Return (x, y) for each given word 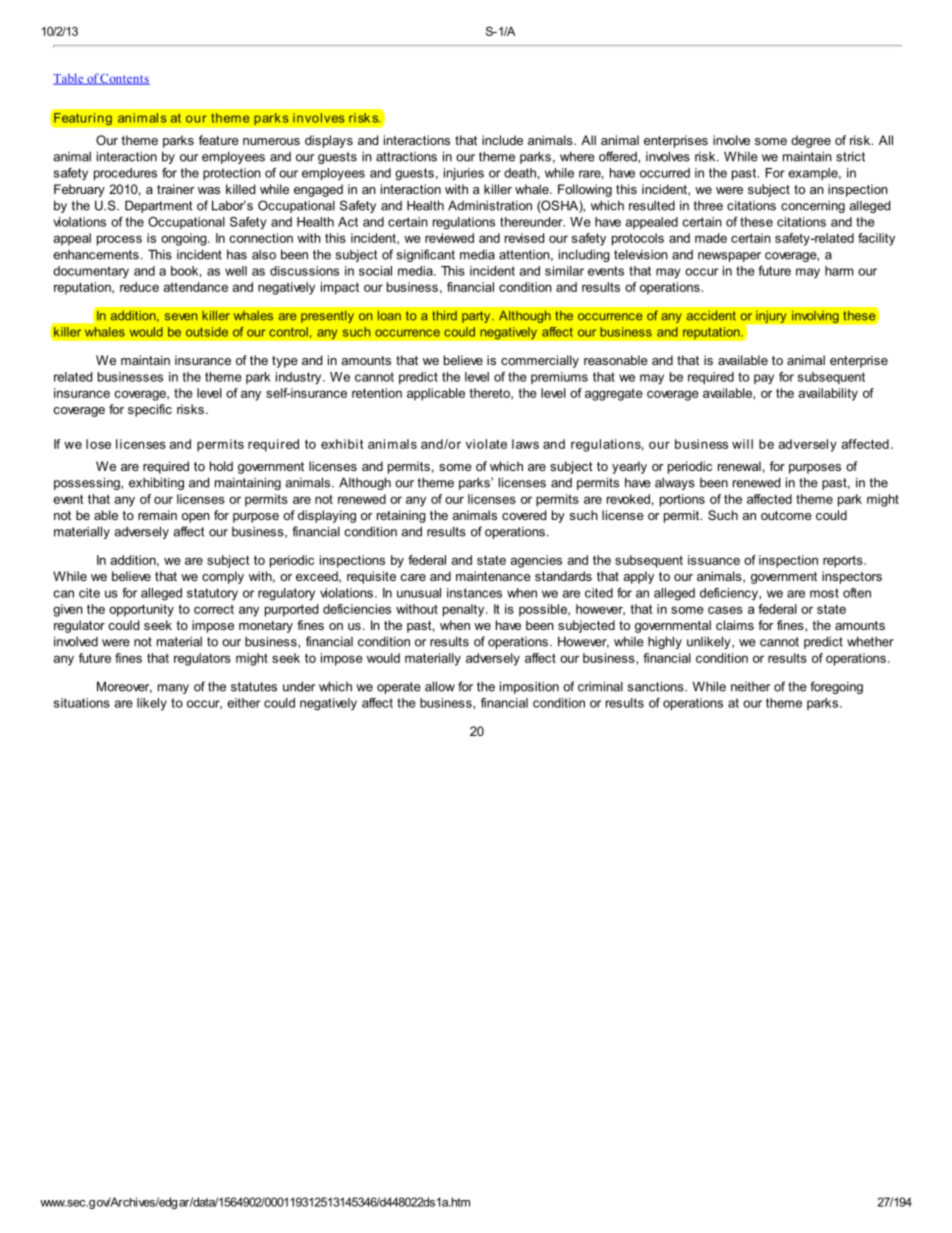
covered (524, 515)
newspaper (729, 257)
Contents (124, 79)
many (173, 689)
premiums (559, 378)
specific (150, 410)
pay (764, 379)
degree (811, 141)
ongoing (185, 239)
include (502, 140)
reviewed (449, 238)
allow (440, 686)
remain (157, 515)
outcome (786, 515)
